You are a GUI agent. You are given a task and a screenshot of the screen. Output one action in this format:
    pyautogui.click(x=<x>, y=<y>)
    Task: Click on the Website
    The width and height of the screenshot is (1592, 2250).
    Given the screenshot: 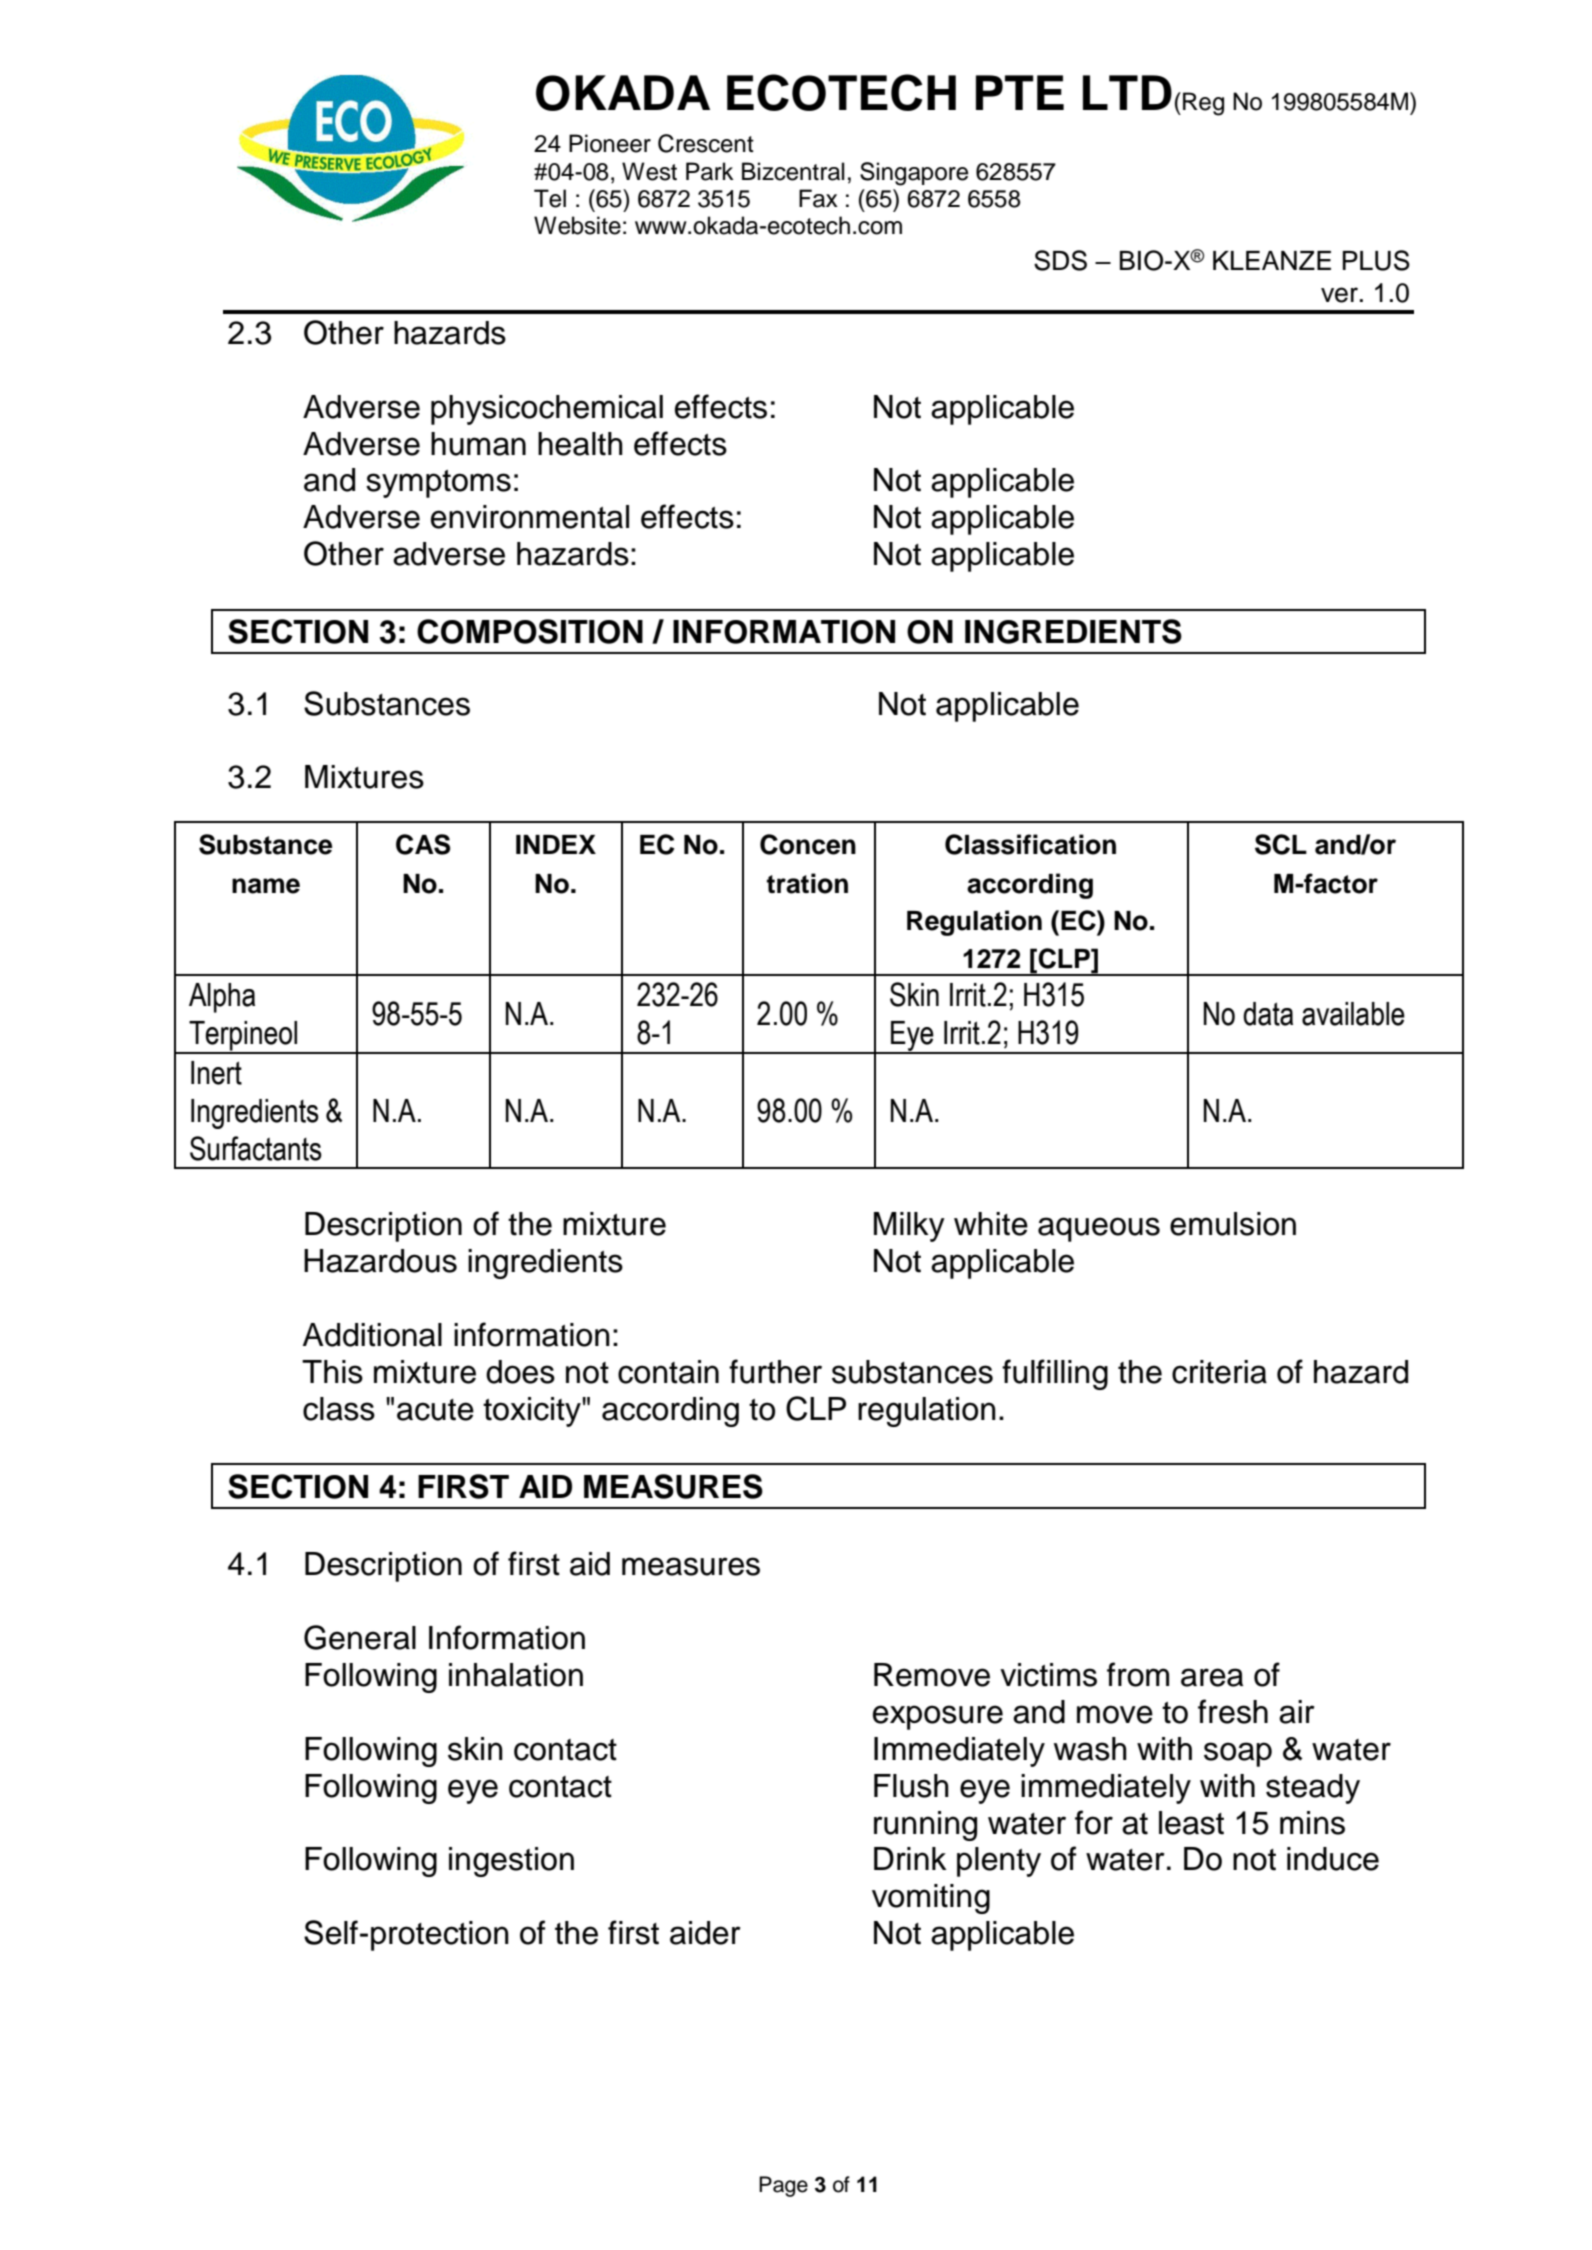 What is the action you would take?
    pyautogui.click(x=577, y=225)
